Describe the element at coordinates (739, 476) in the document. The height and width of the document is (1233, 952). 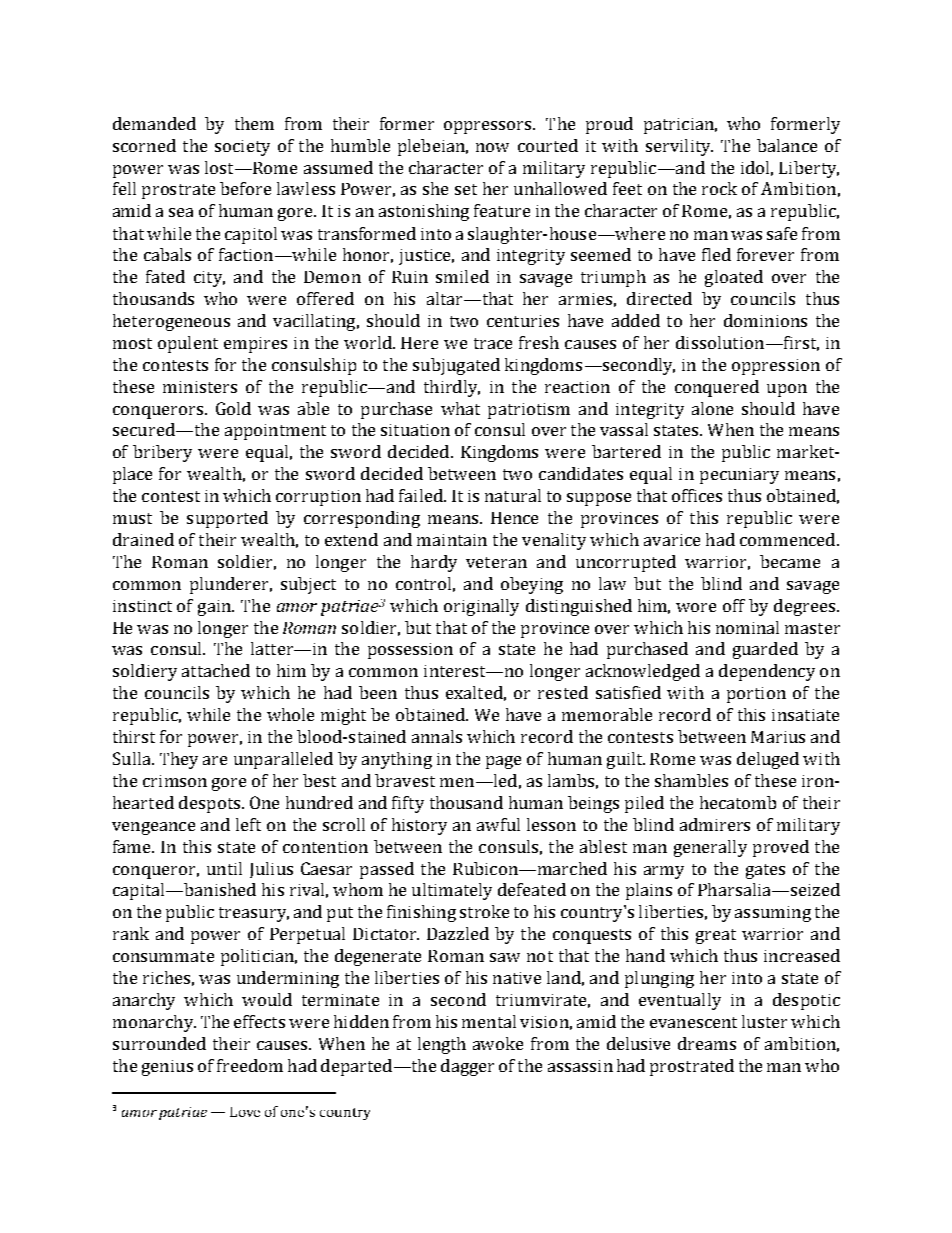
I see `pecuniary` at that location.
